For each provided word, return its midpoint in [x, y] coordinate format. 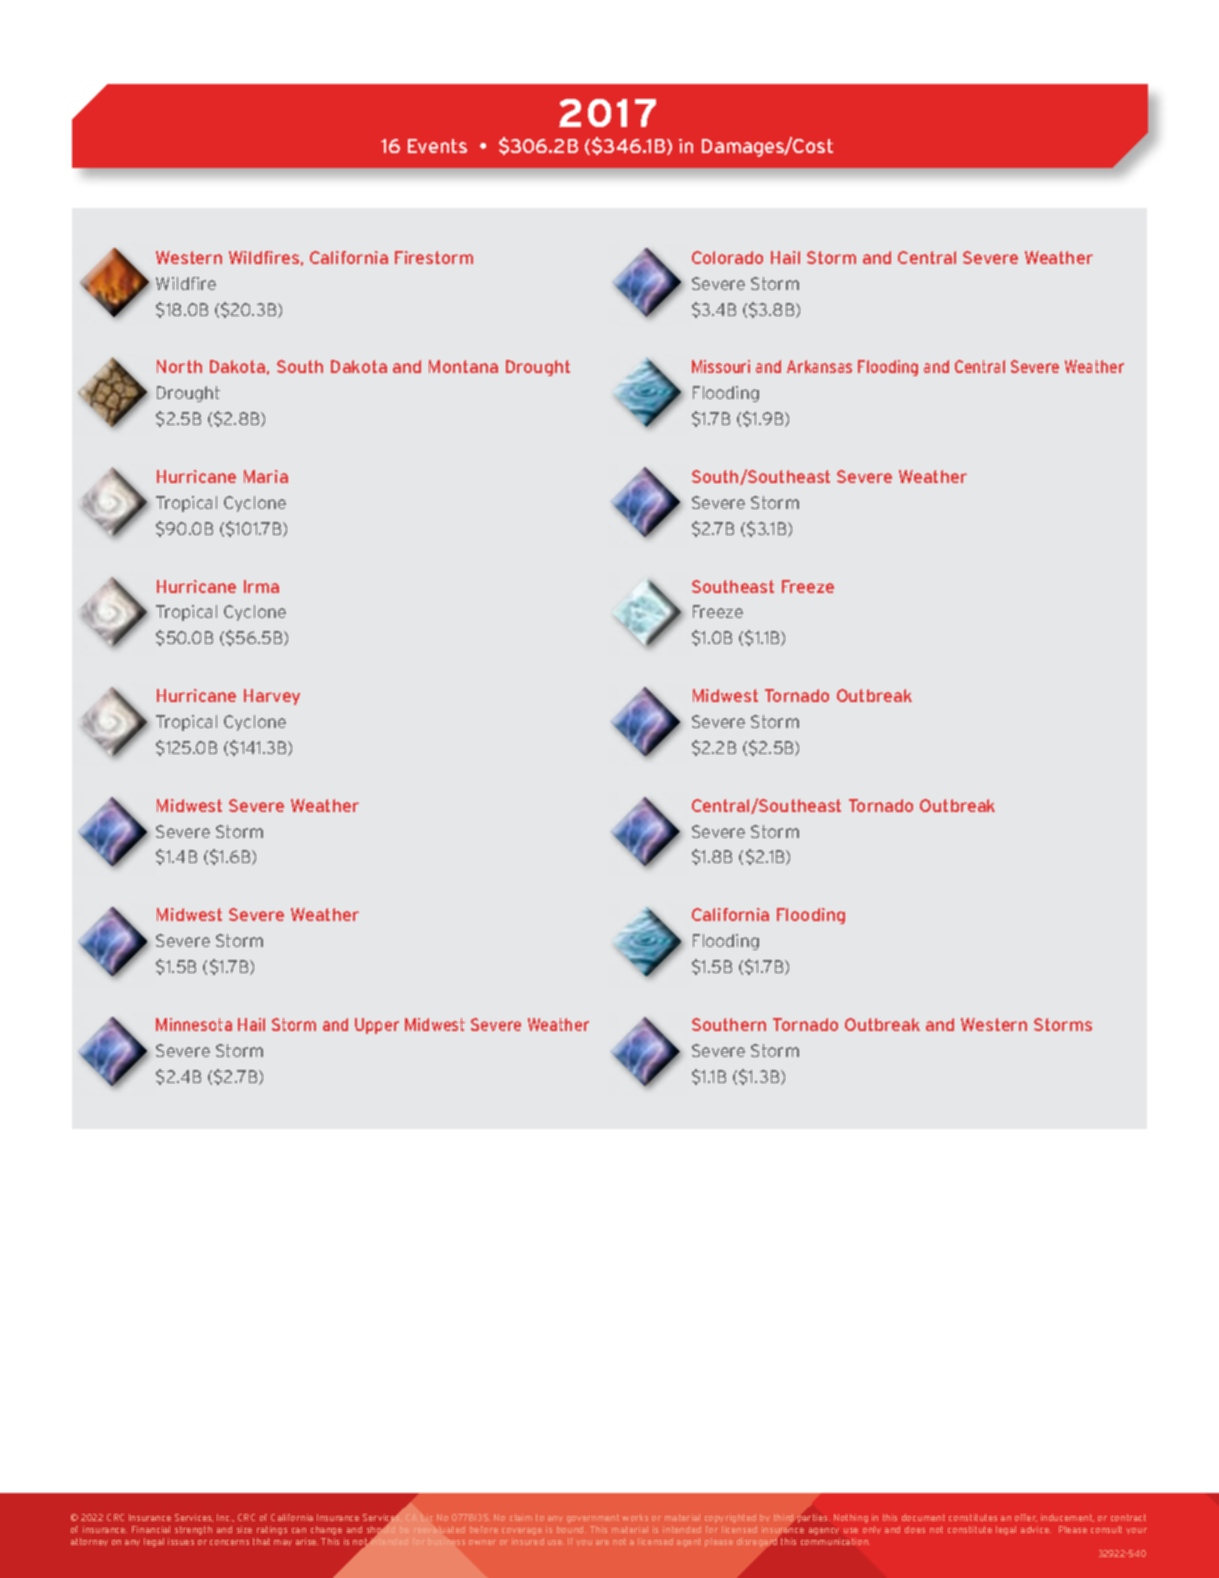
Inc [224, 1517]
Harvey [272, 697]
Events [437, 146]
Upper [377, 1026]
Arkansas [819, 366]
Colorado [727, 257]
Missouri [721, 366]
